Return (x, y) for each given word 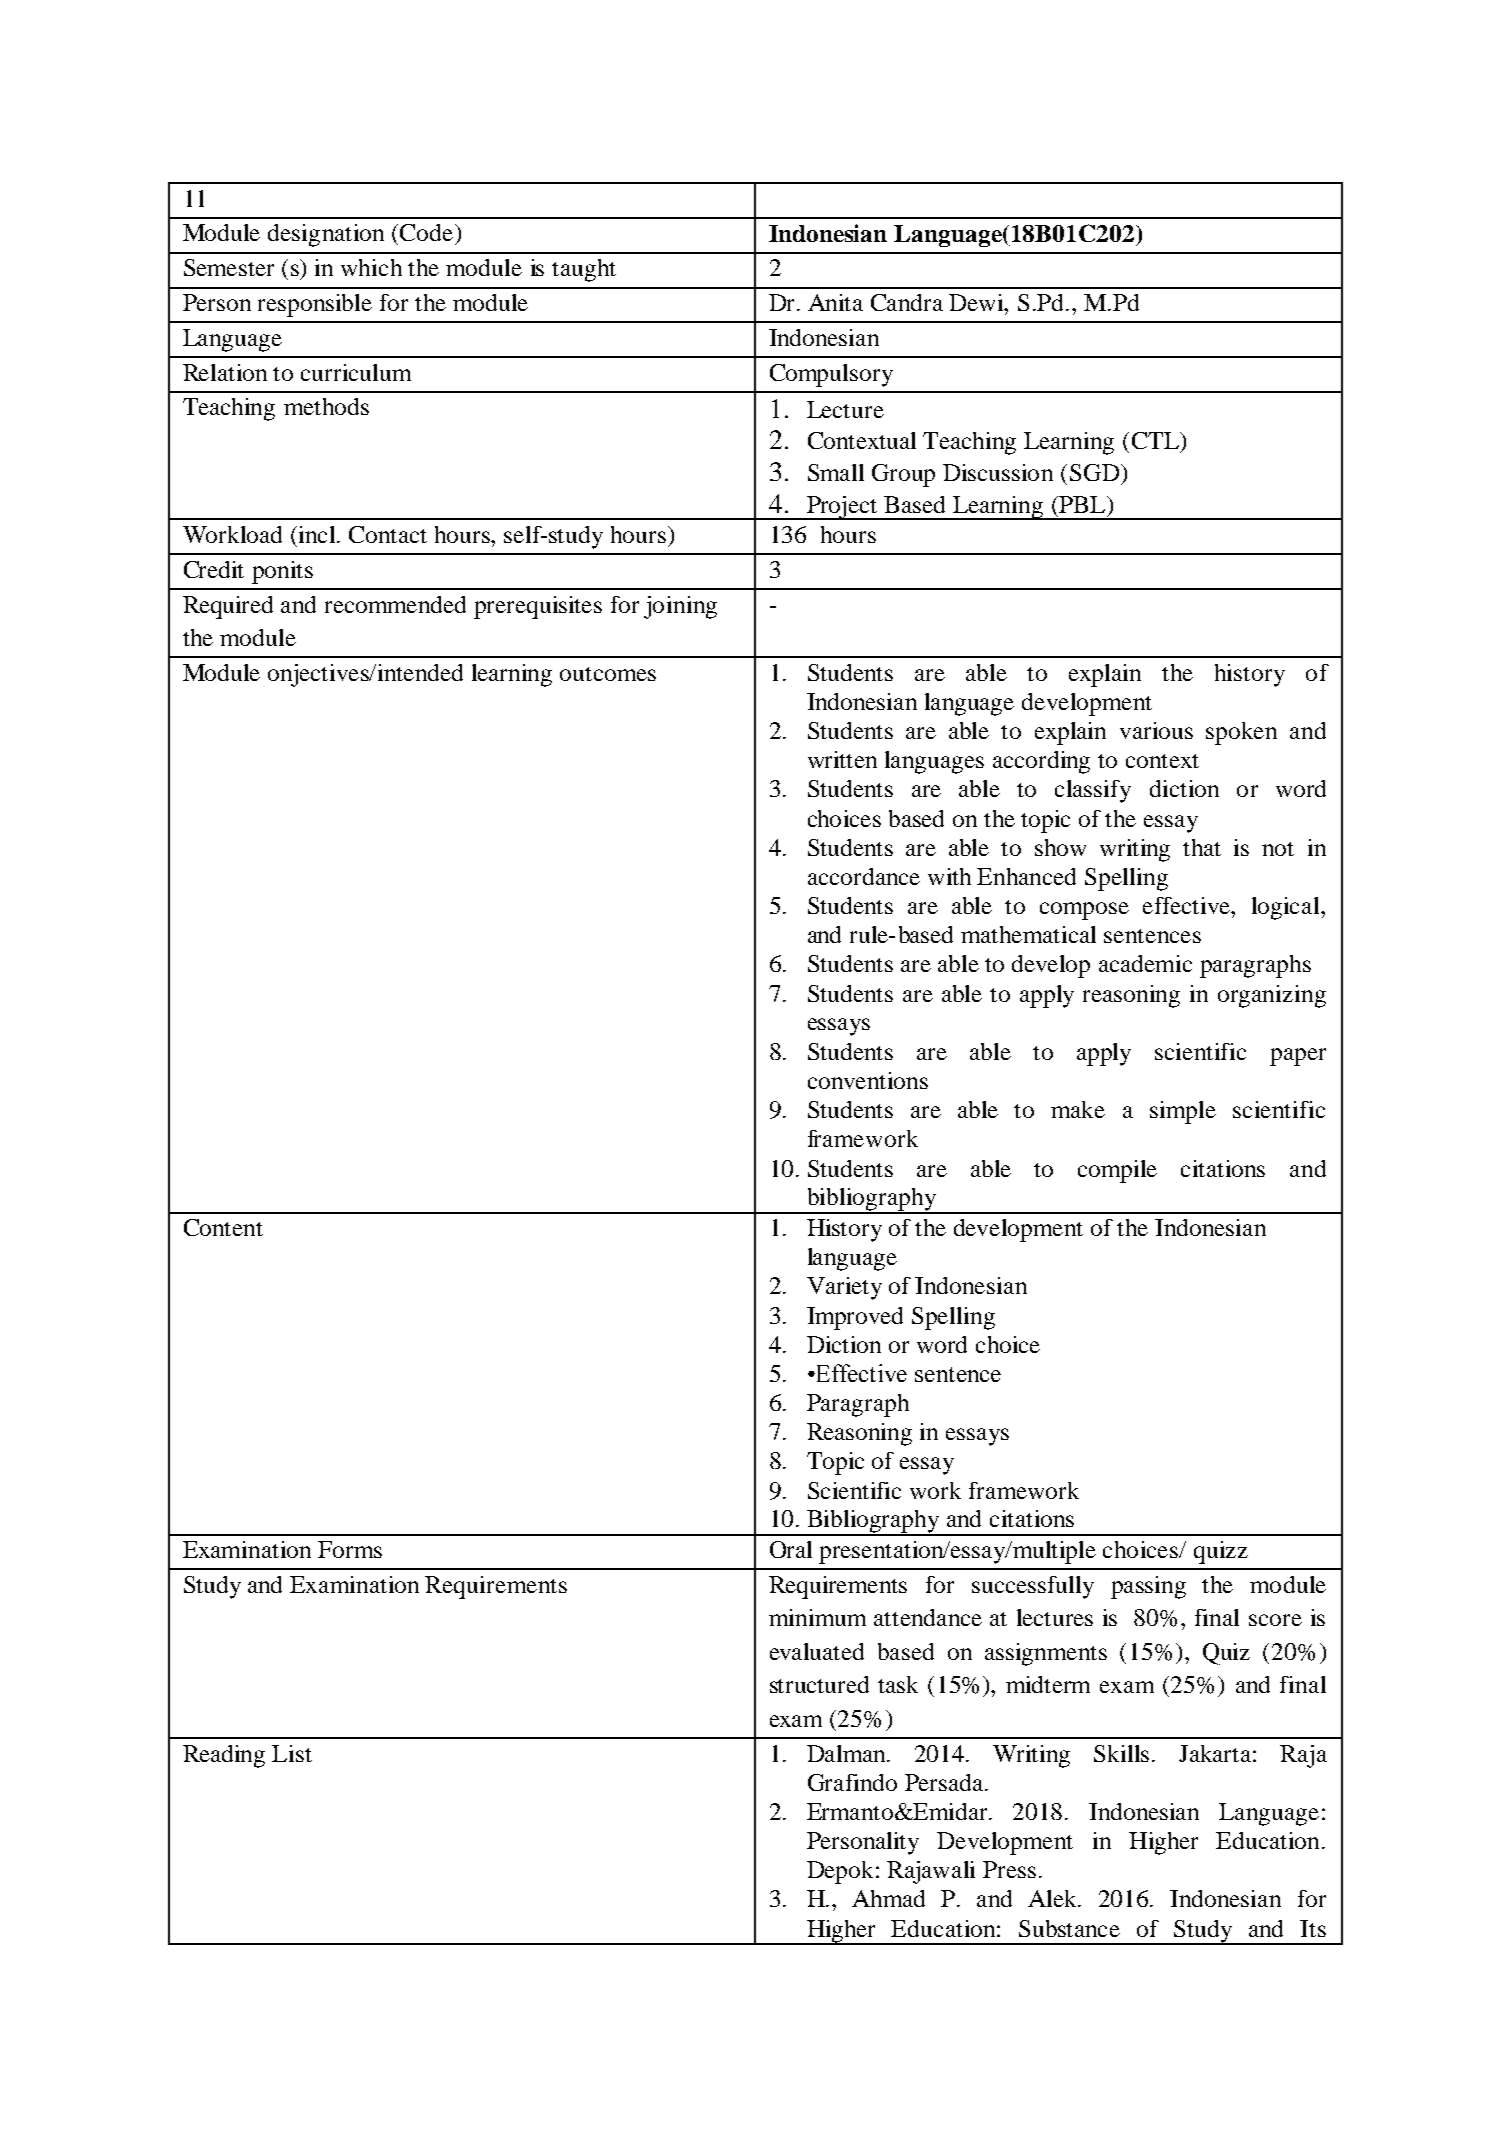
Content (223, 1227)
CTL (1156, 440)
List (292, 1753)
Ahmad (888, 1898)
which (371, 267)
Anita (835, 302)
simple (1183, 1112)
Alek (1054, 1898)
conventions (868, 1080)
